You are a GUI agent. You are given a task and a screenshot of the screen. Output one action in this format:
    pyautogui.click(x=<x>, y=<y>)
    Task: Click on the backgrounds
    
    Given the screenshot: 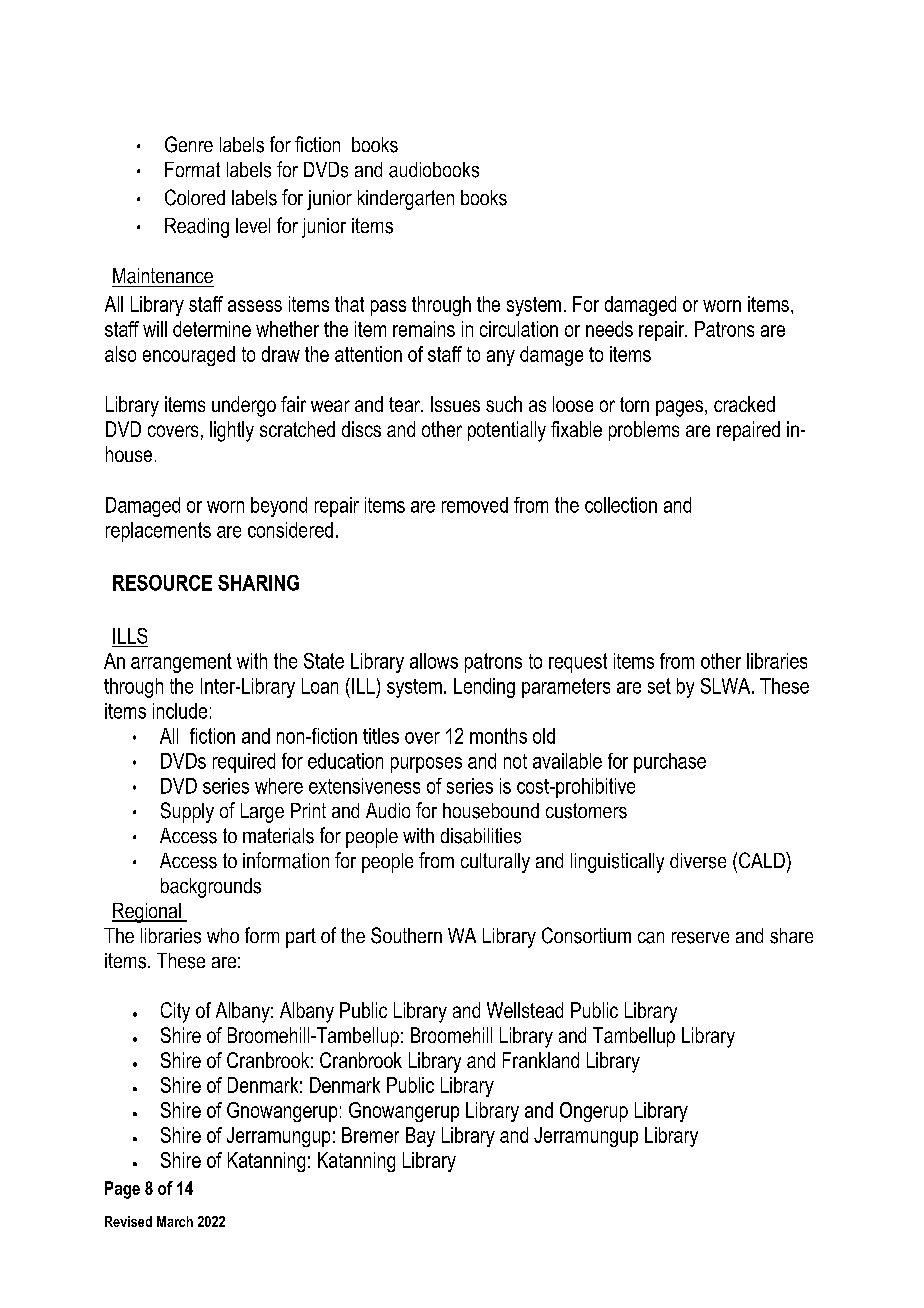 What is the action you would take?
    pyautogui.click(x=211, y=888)
